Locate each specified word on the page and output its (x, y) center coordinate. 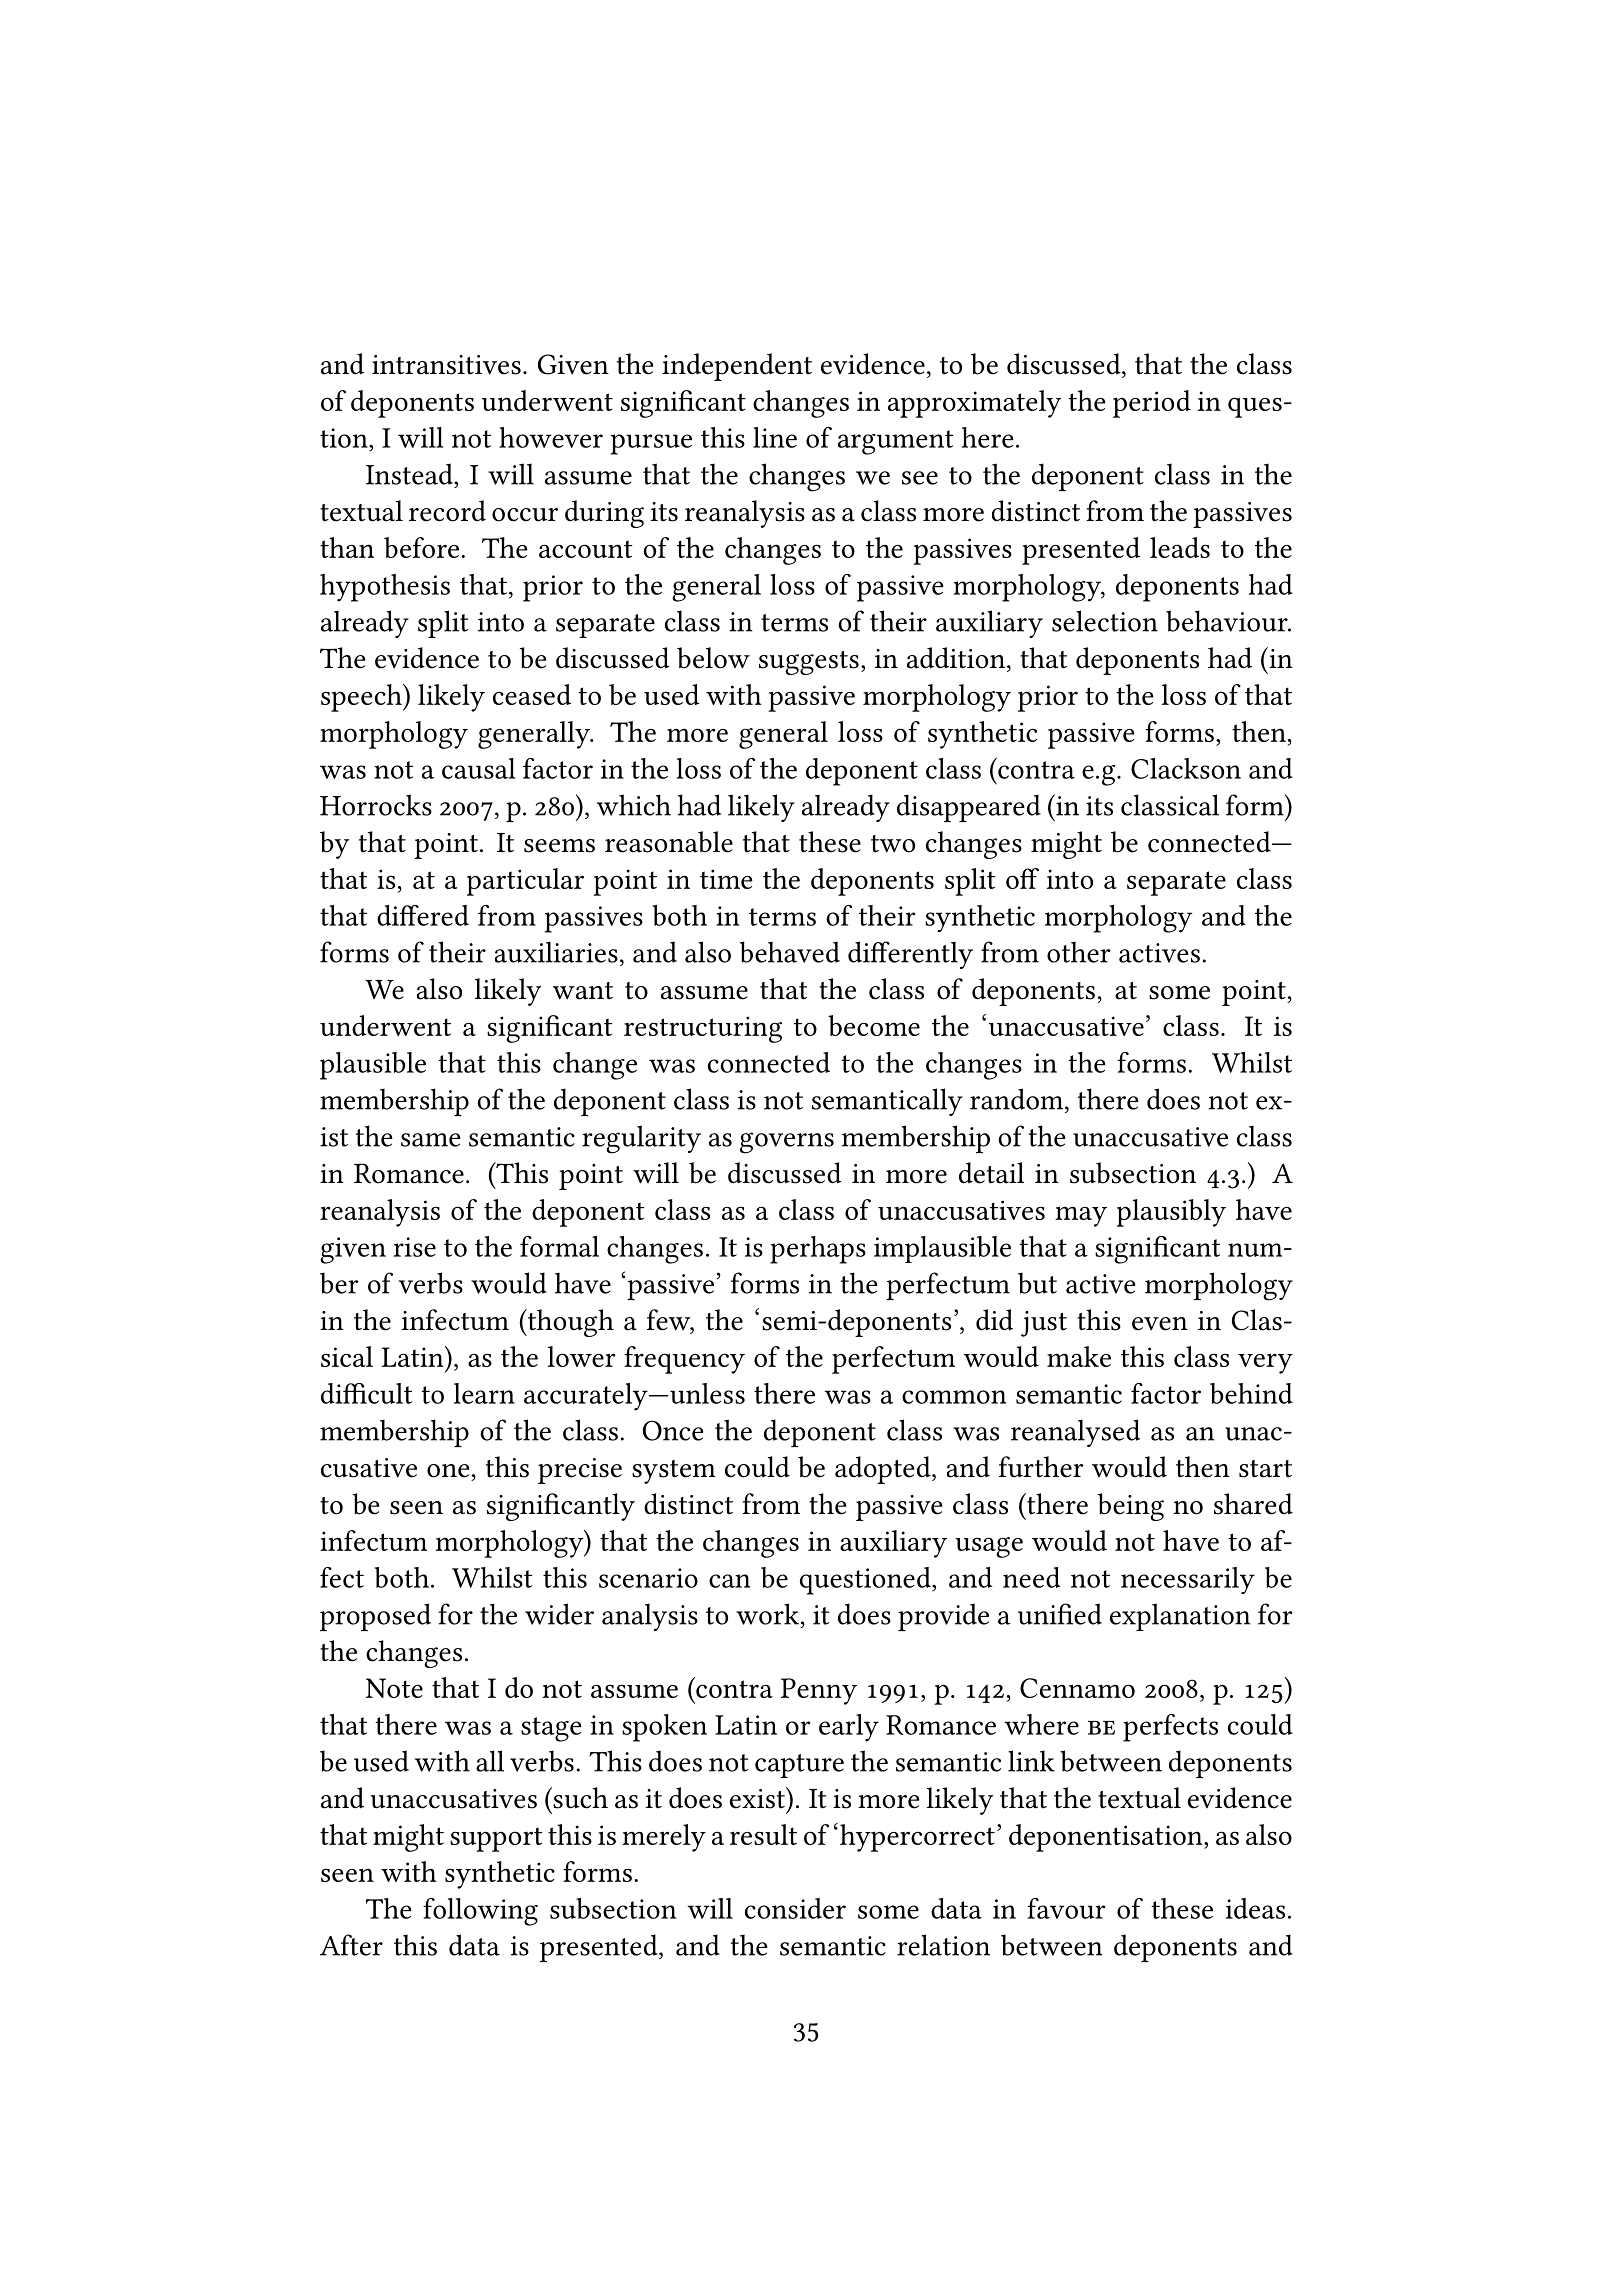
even (1160, 1324)
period (1152, 404)
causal (479, 768)
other (1079, 952)
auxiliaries (556, 952)
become (874, 1025)
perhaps (818, 1250)
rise (415, 1247)
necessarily (1188, 1580)
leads (1180, 547)
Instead (410, 474)
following (480, 1912)
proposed (375, 1617)
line (775, 437)
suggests (809, 663)
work (769, 1614)
